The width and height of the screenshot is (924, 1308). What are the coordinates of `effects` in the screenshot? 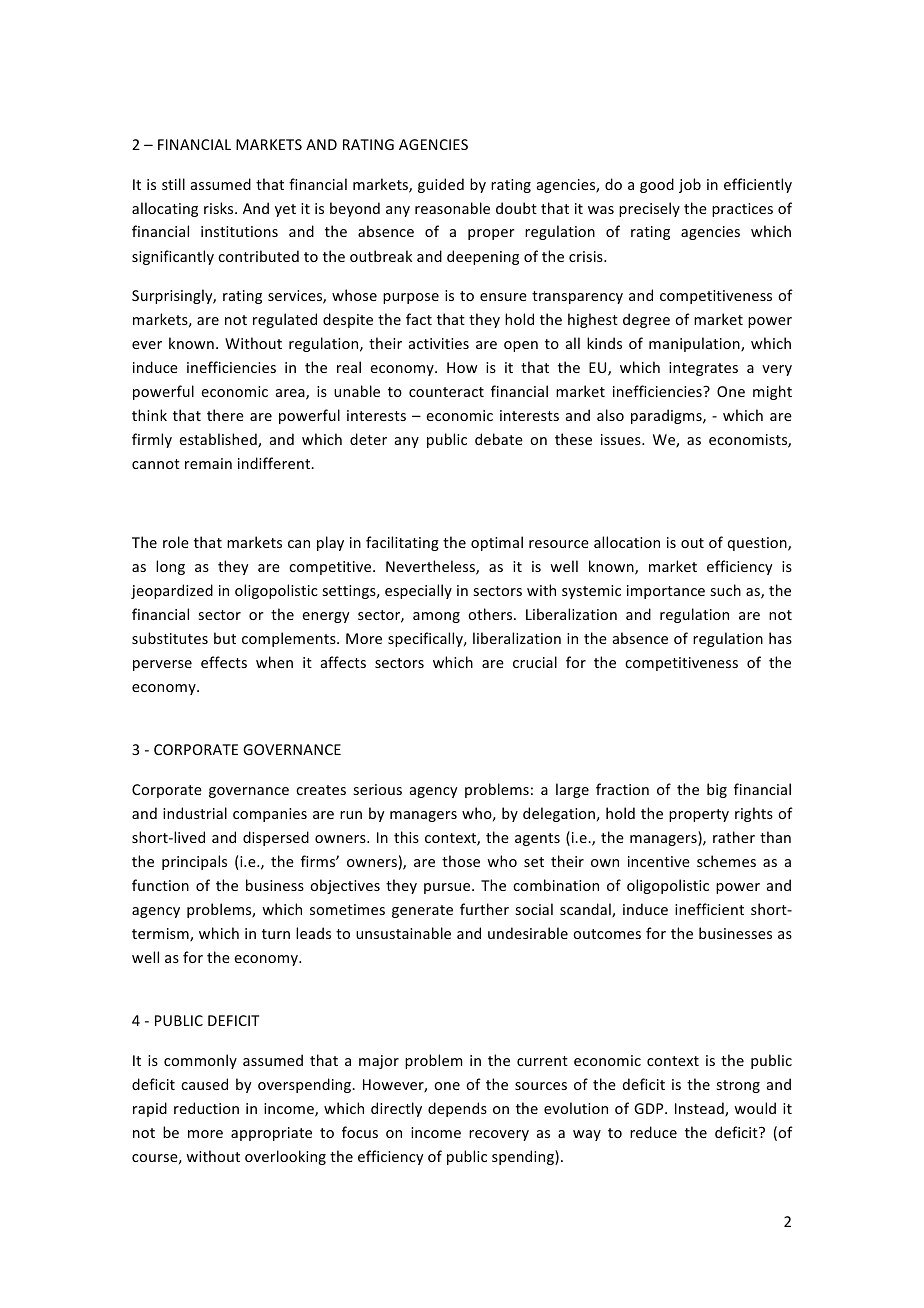 It's located at (224, 662).
